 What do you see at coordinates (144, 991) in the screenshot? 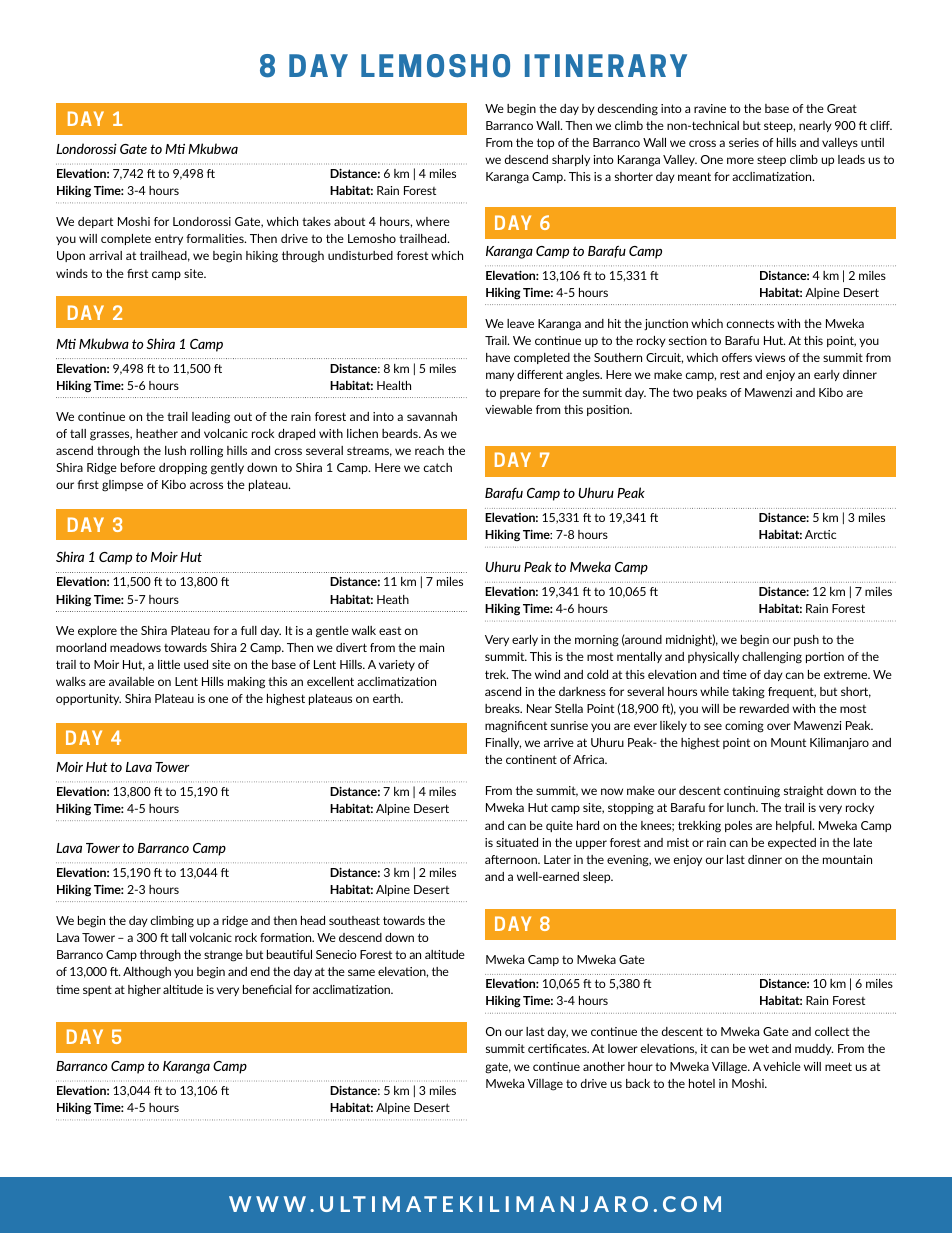
I see `higher` at bounding box center [144, 991].
